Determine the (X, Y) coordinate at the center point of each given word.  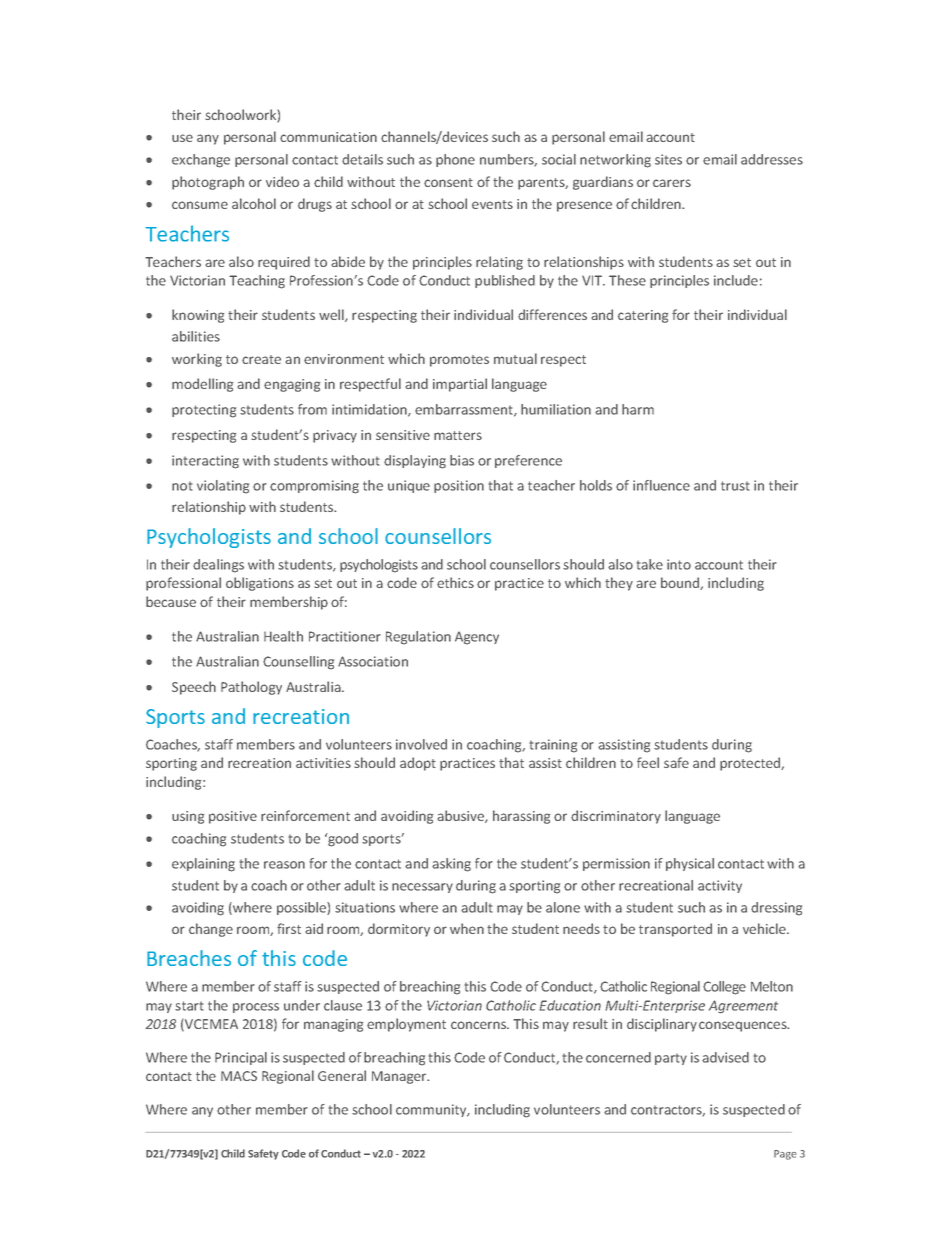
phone (455, 160)
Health (283, 636)
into (679, 564)
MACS (239, 1076)
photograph (208, 183)
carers (672, 183)
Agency (477, 638)
